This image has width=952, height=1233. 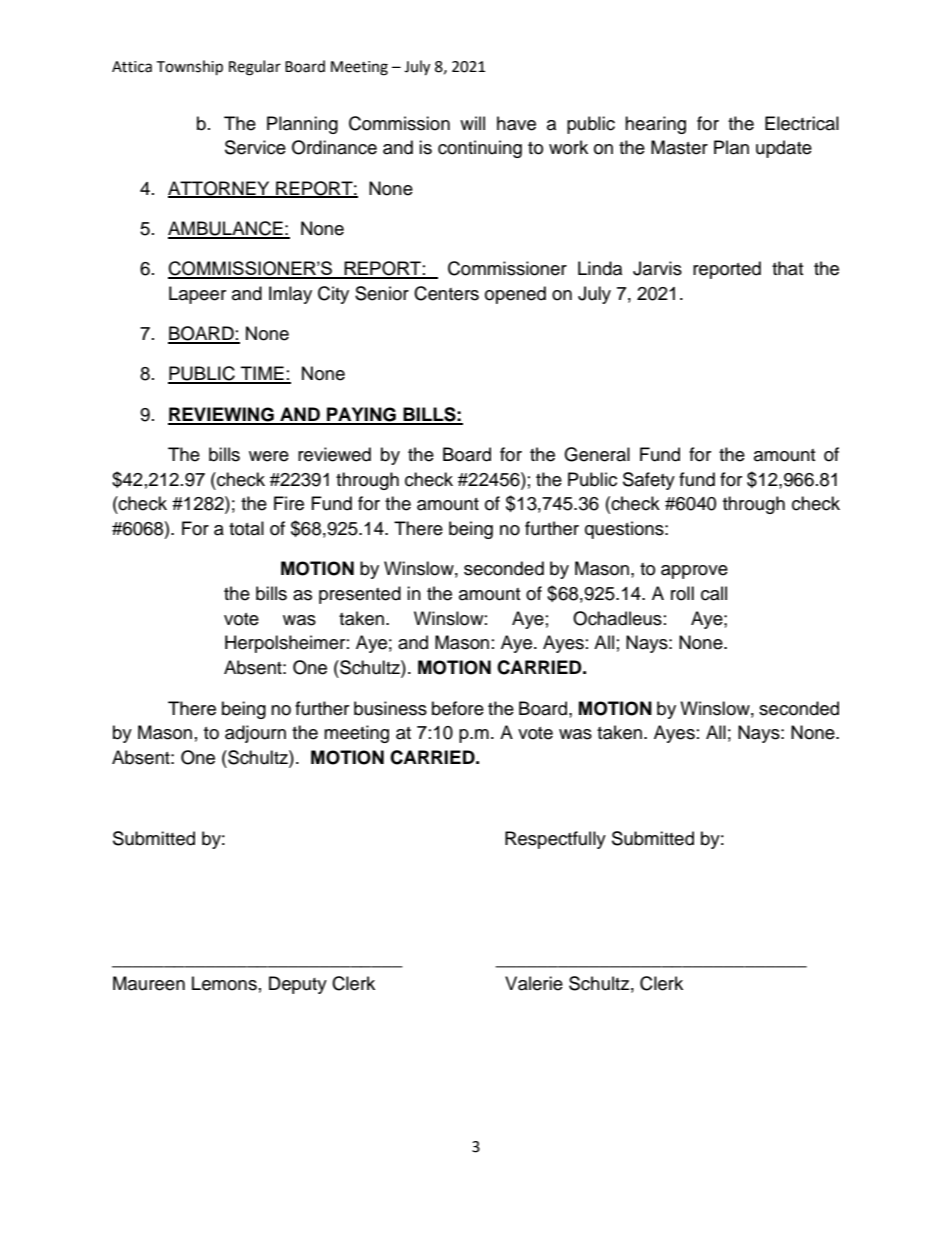 What do you see at coordinates (694, 572) in the image?
I see `approve` at bounding box center [694, 572].
